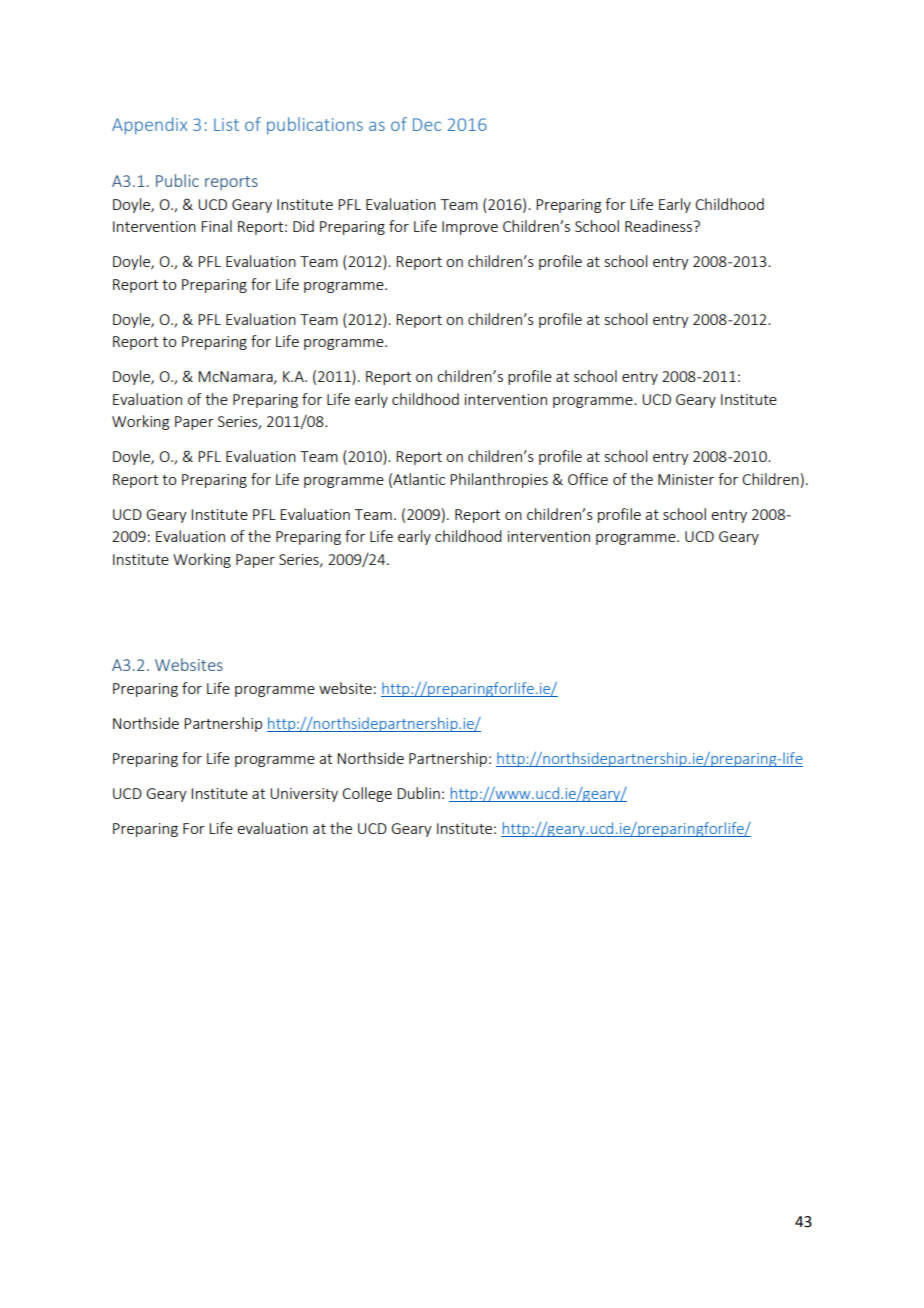  I want to click on College, so click(367, 794).
